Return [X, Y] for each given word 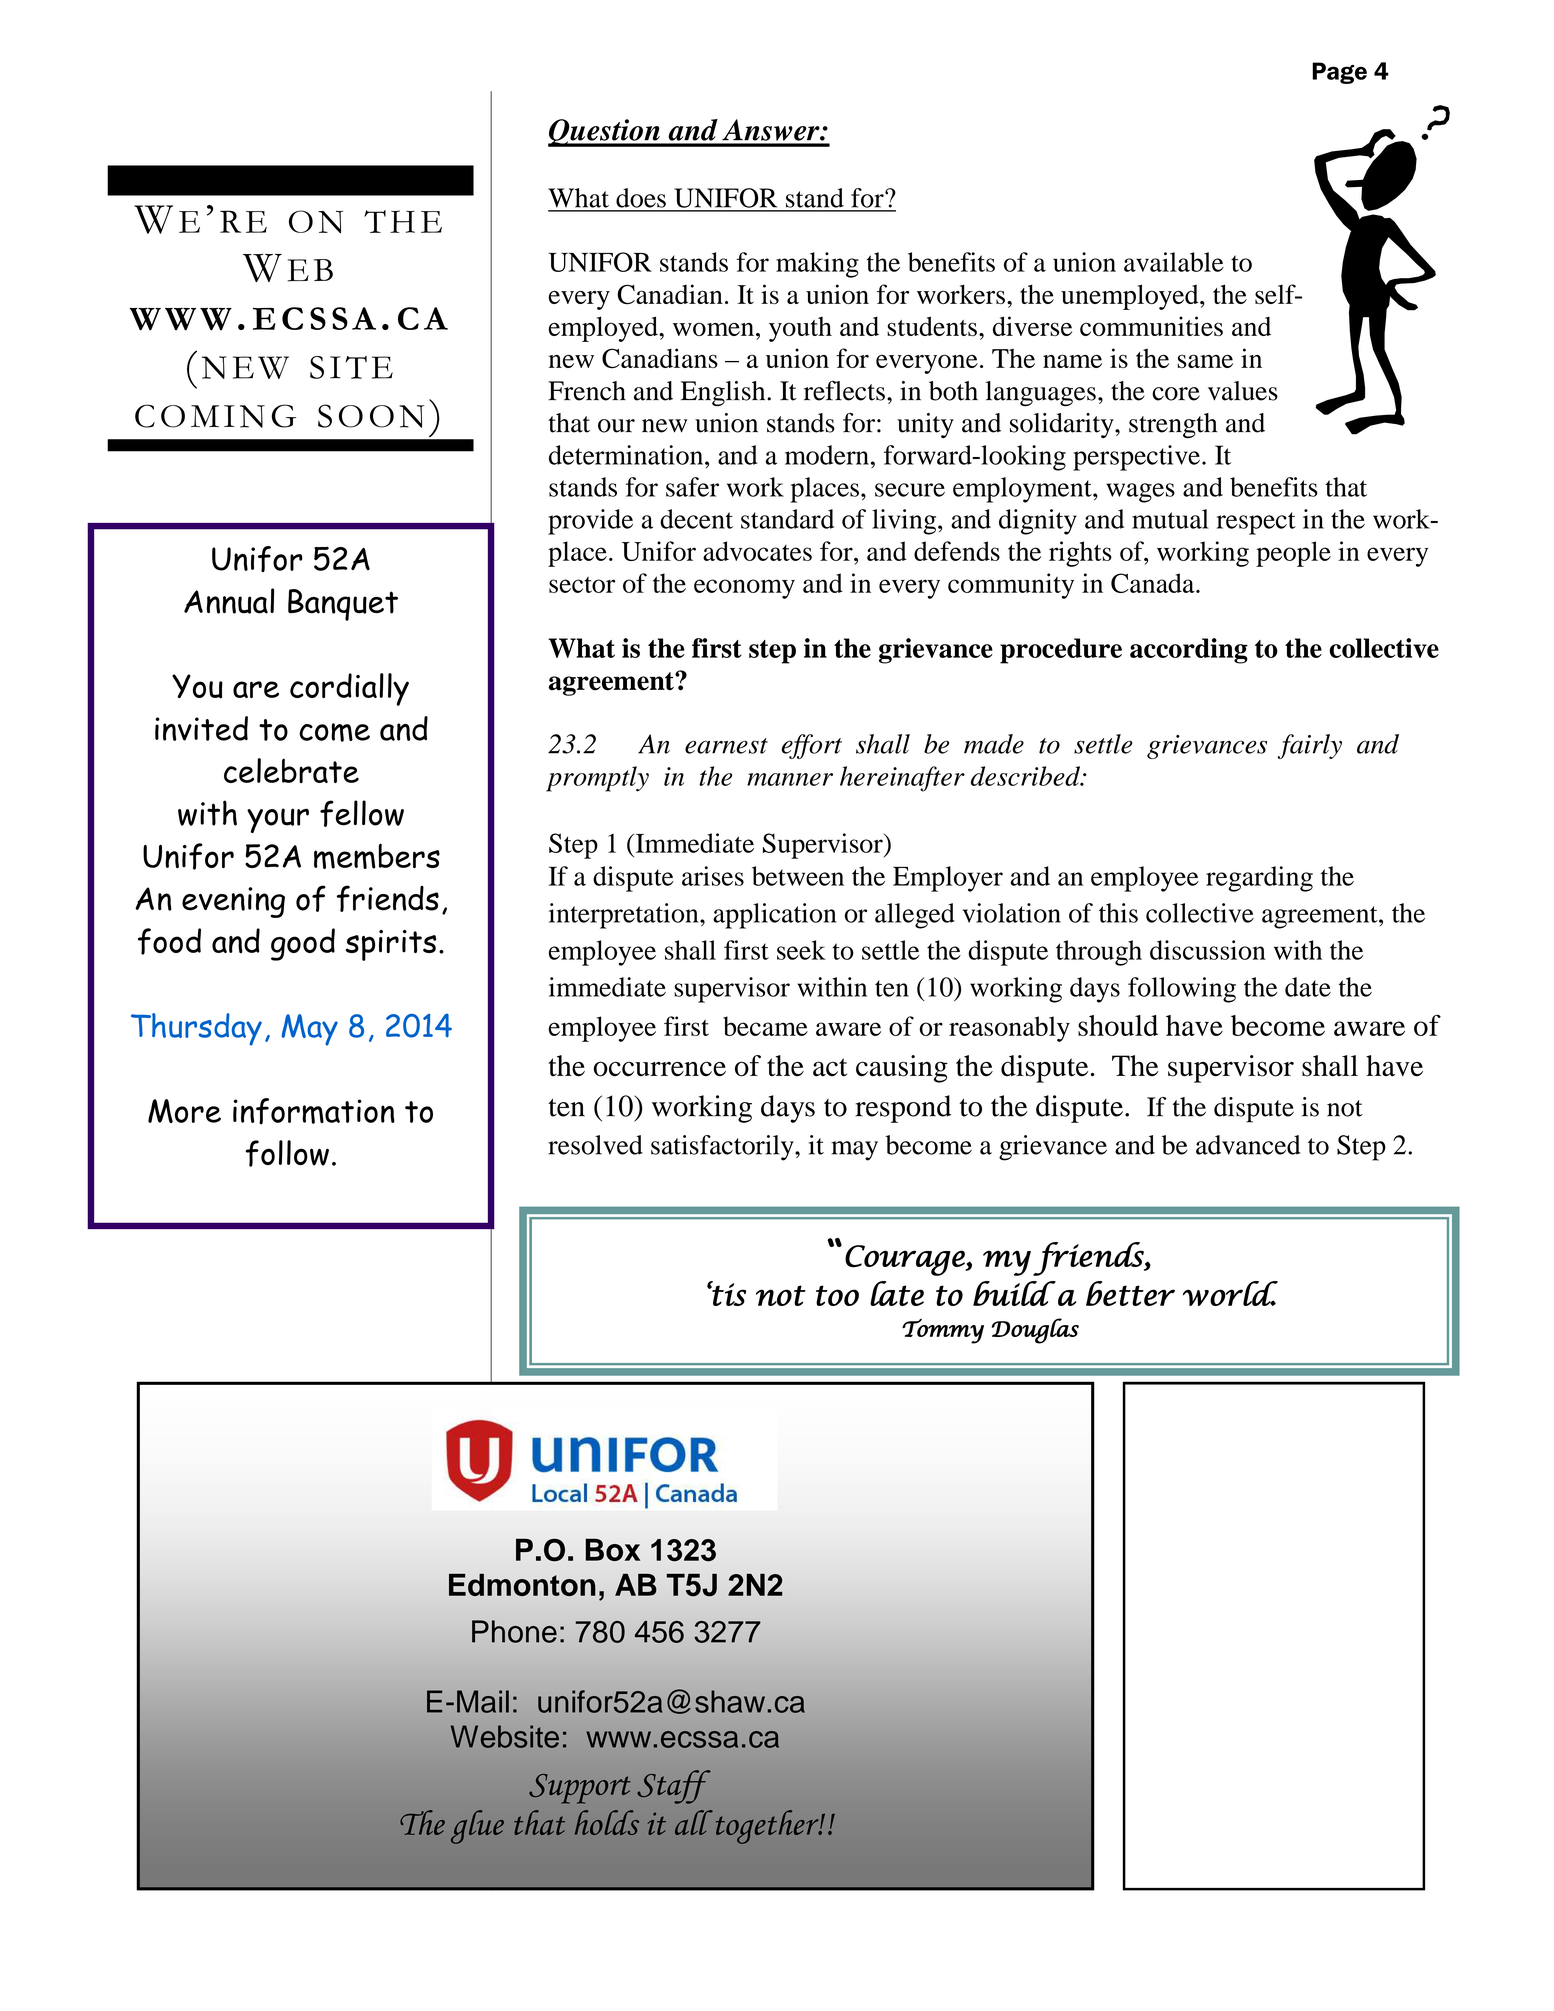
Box [612, 1549]
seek [801, 950]
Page [1339, 73]
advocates [757, 551]
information [314, 1111]
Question [605, 133]
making [817, 265]
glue [477, 1827]
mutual [1170, 519]
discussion [1208, 950]
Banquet [343, 605]
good [303, 944]
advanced [1248, 1145]
